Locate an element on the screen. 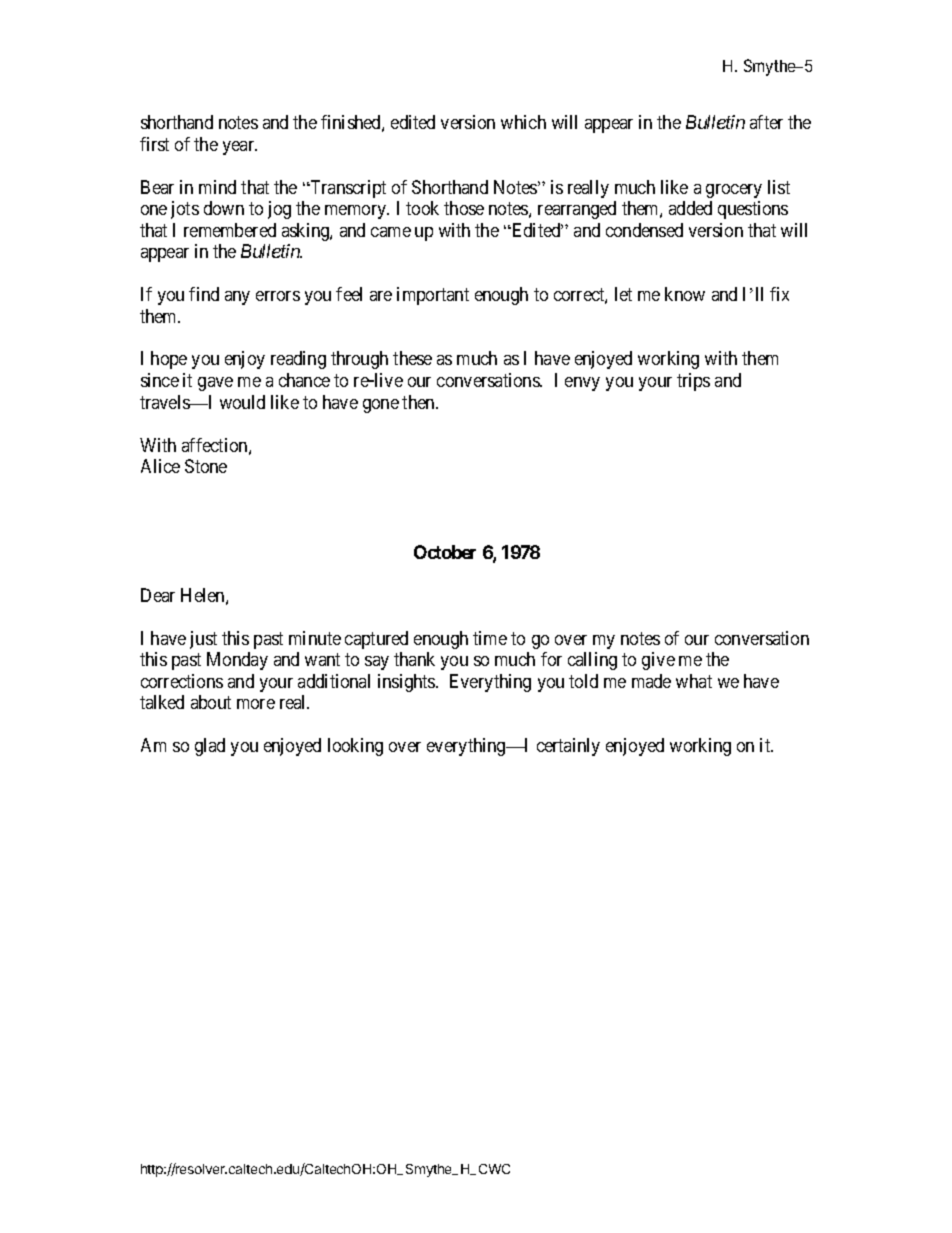 Image resolution: width=952 pixels, height=1233 pixels. know is located at coordinates (685, 294).
